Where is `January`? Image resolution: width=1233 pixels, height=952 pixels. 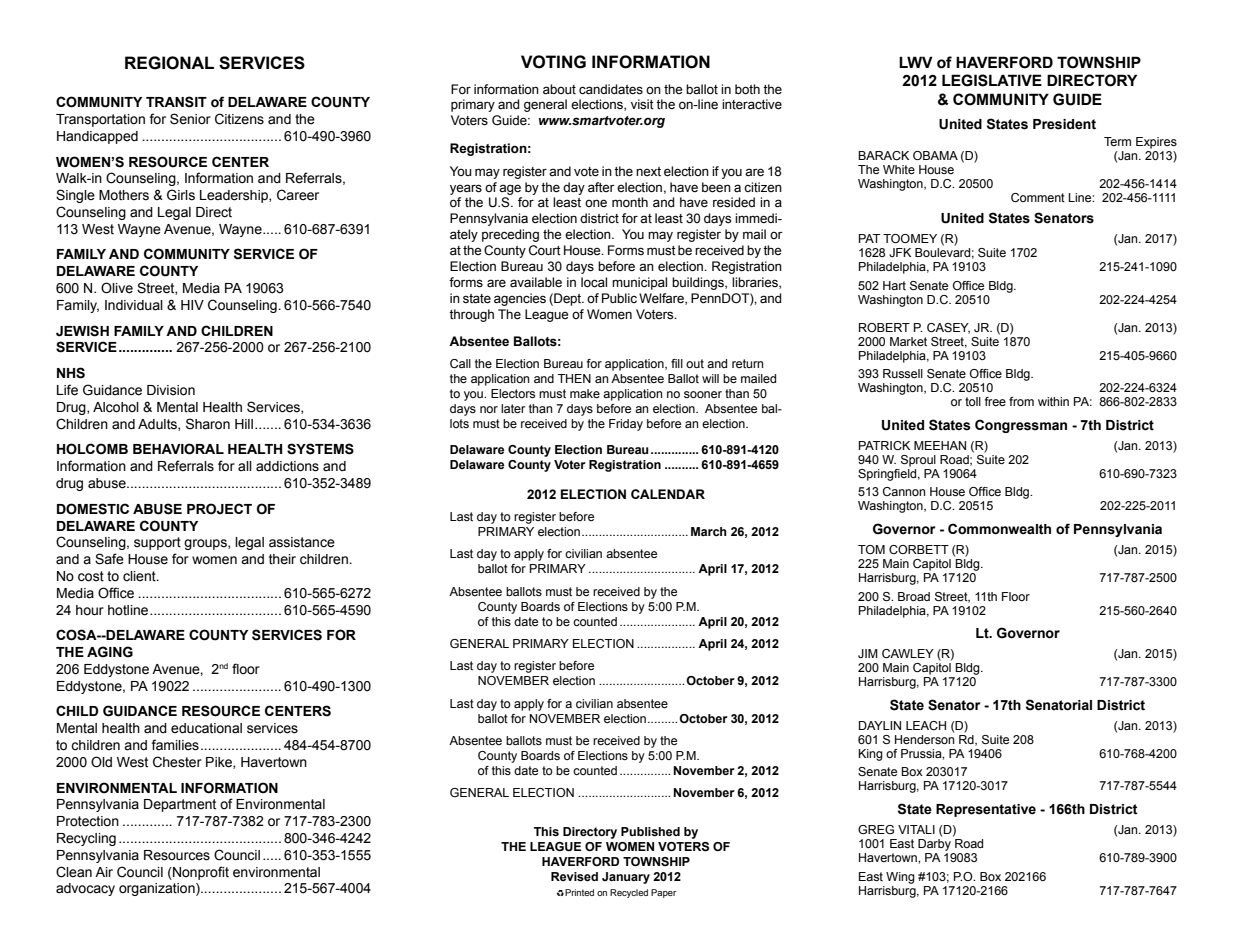 January is located at coordinates (626, 878).
